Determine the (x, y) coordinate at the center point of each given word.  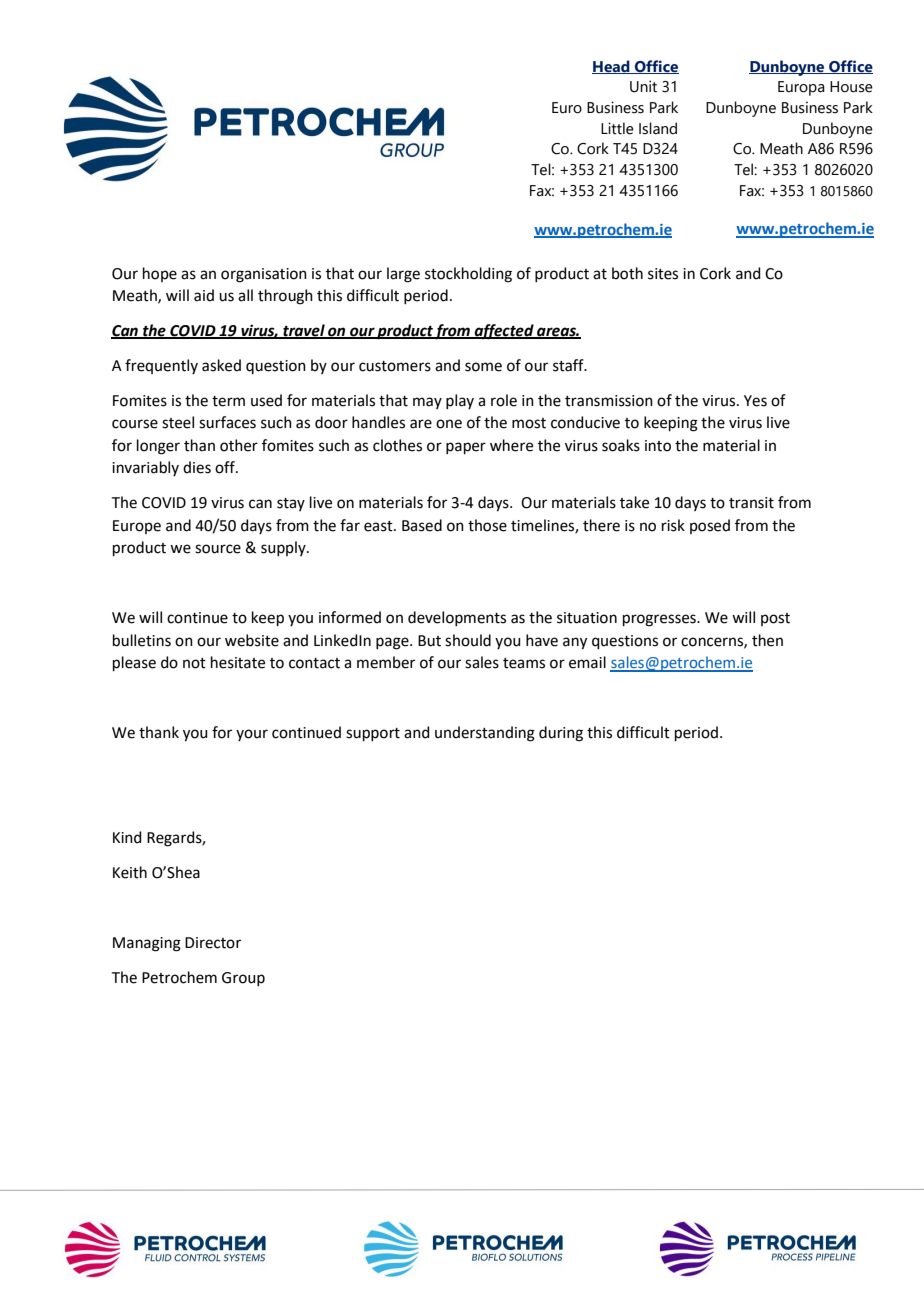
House (851, 87)
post (775, 619)
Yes (755, 401)
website (252, 640)
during (561, 734)
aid (204, 295)
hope (160, 274)
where (511, 445)
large (403, 275)
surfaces (227, 422)
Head (612, 67)
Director (213, 943)
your (252, 735)
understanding (485, 734)
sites (663, 274)
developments (457, 618)
